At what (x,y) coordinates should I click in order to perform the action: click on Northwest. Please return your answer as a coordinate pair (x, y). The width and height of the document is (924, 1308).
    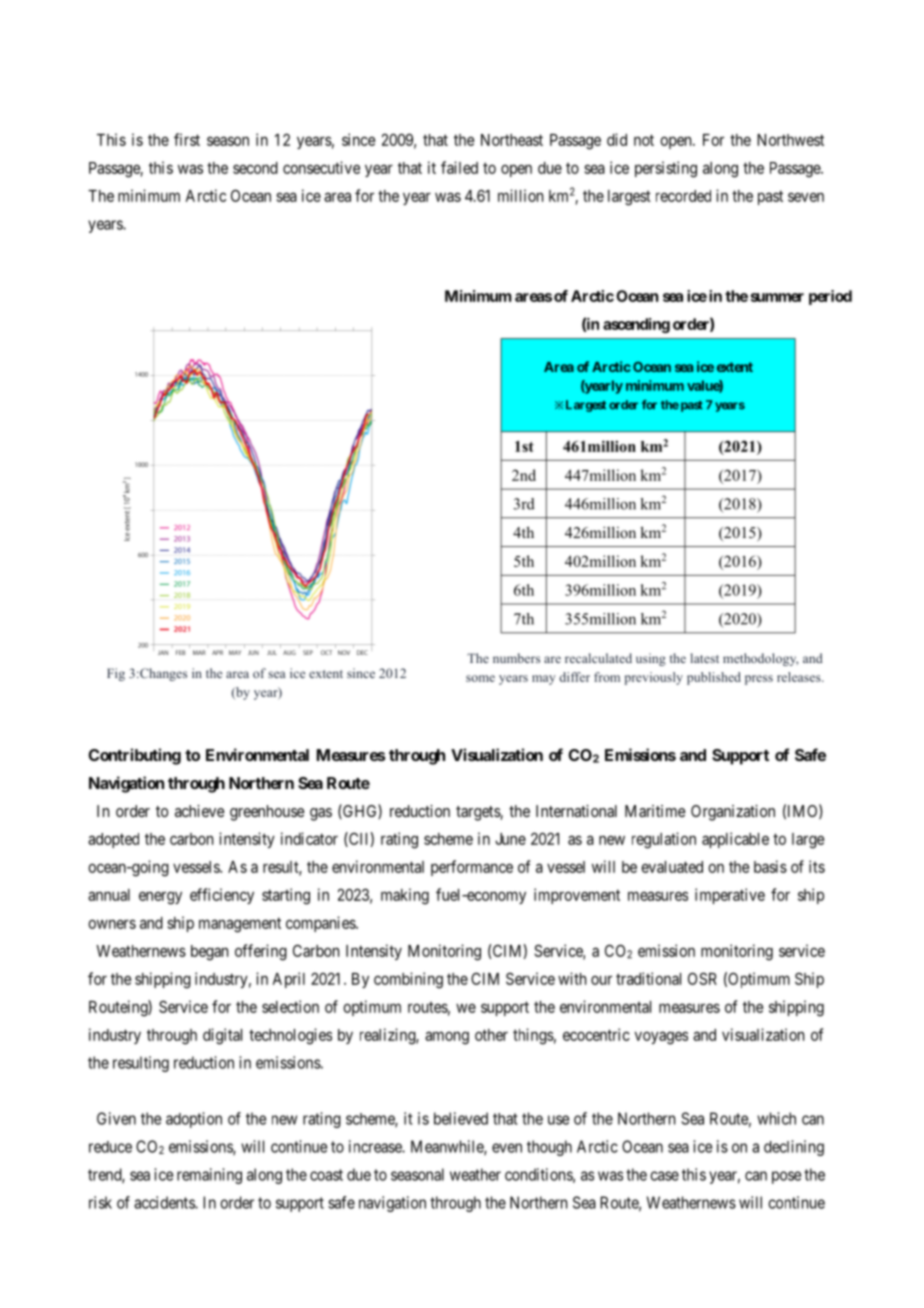
    Looking at the image, I should click on (790, 140).
